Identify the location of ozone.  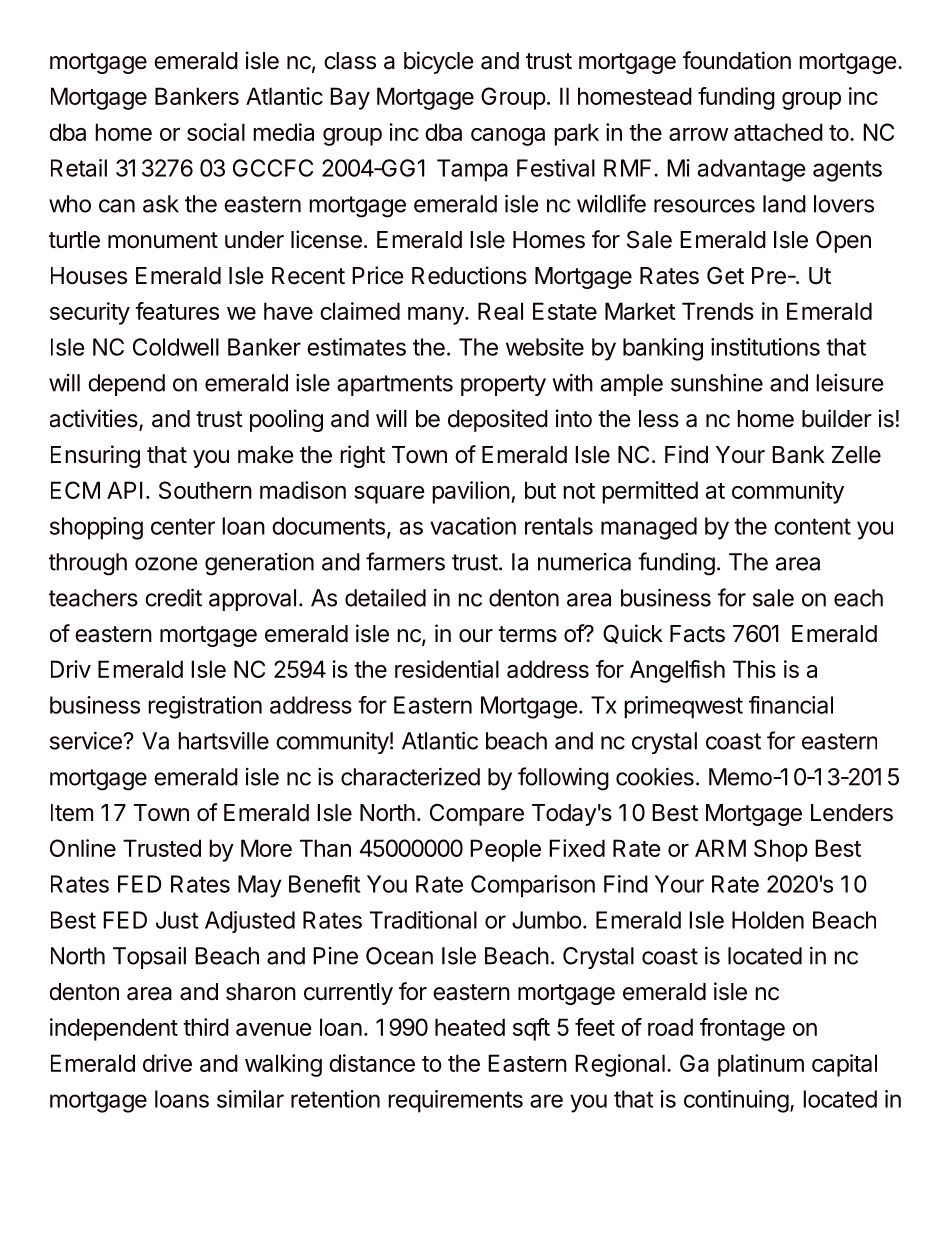
(166, 564).
